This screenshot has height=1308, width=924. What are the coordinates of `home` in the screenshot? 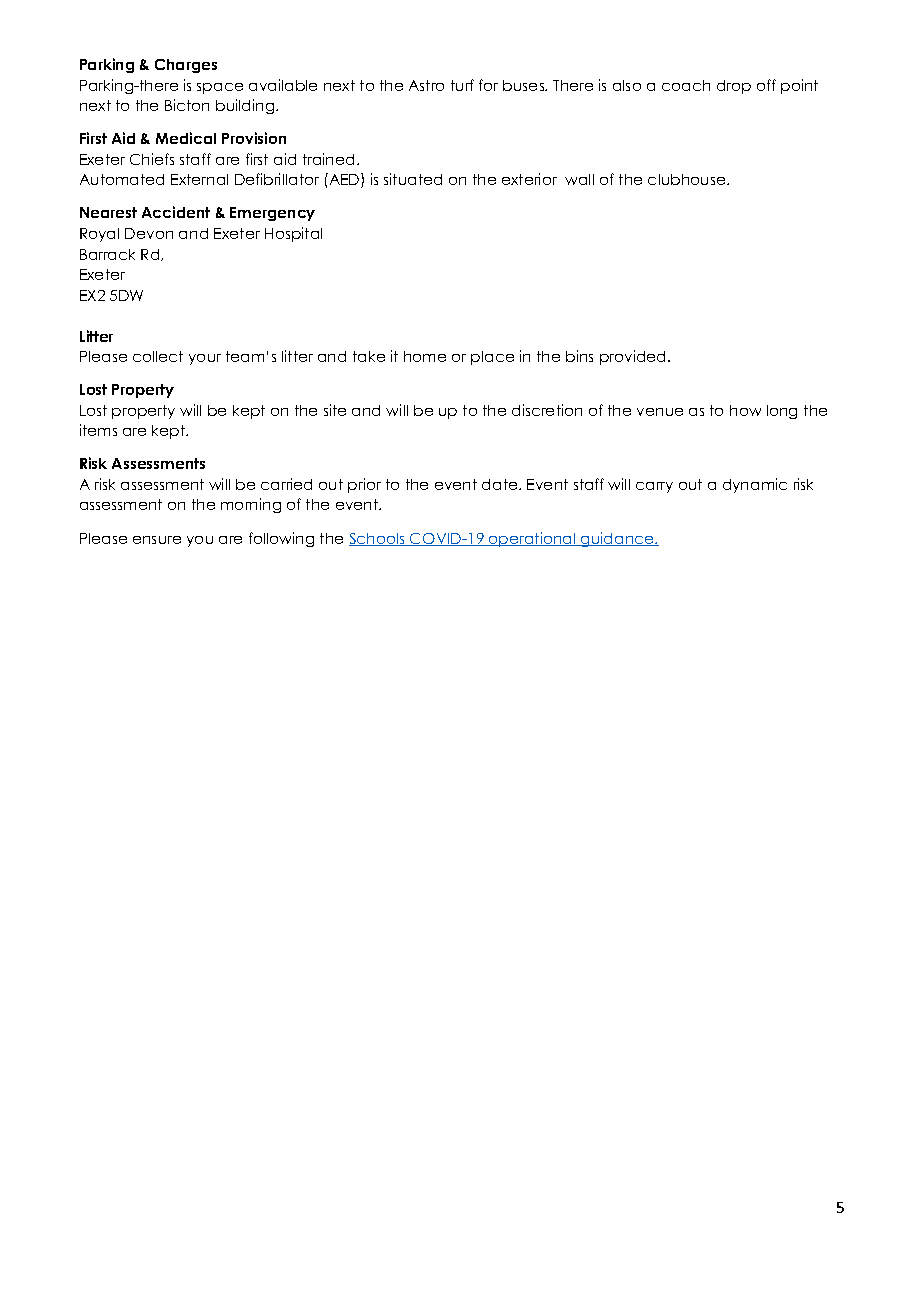 It's located at (425, 356).
